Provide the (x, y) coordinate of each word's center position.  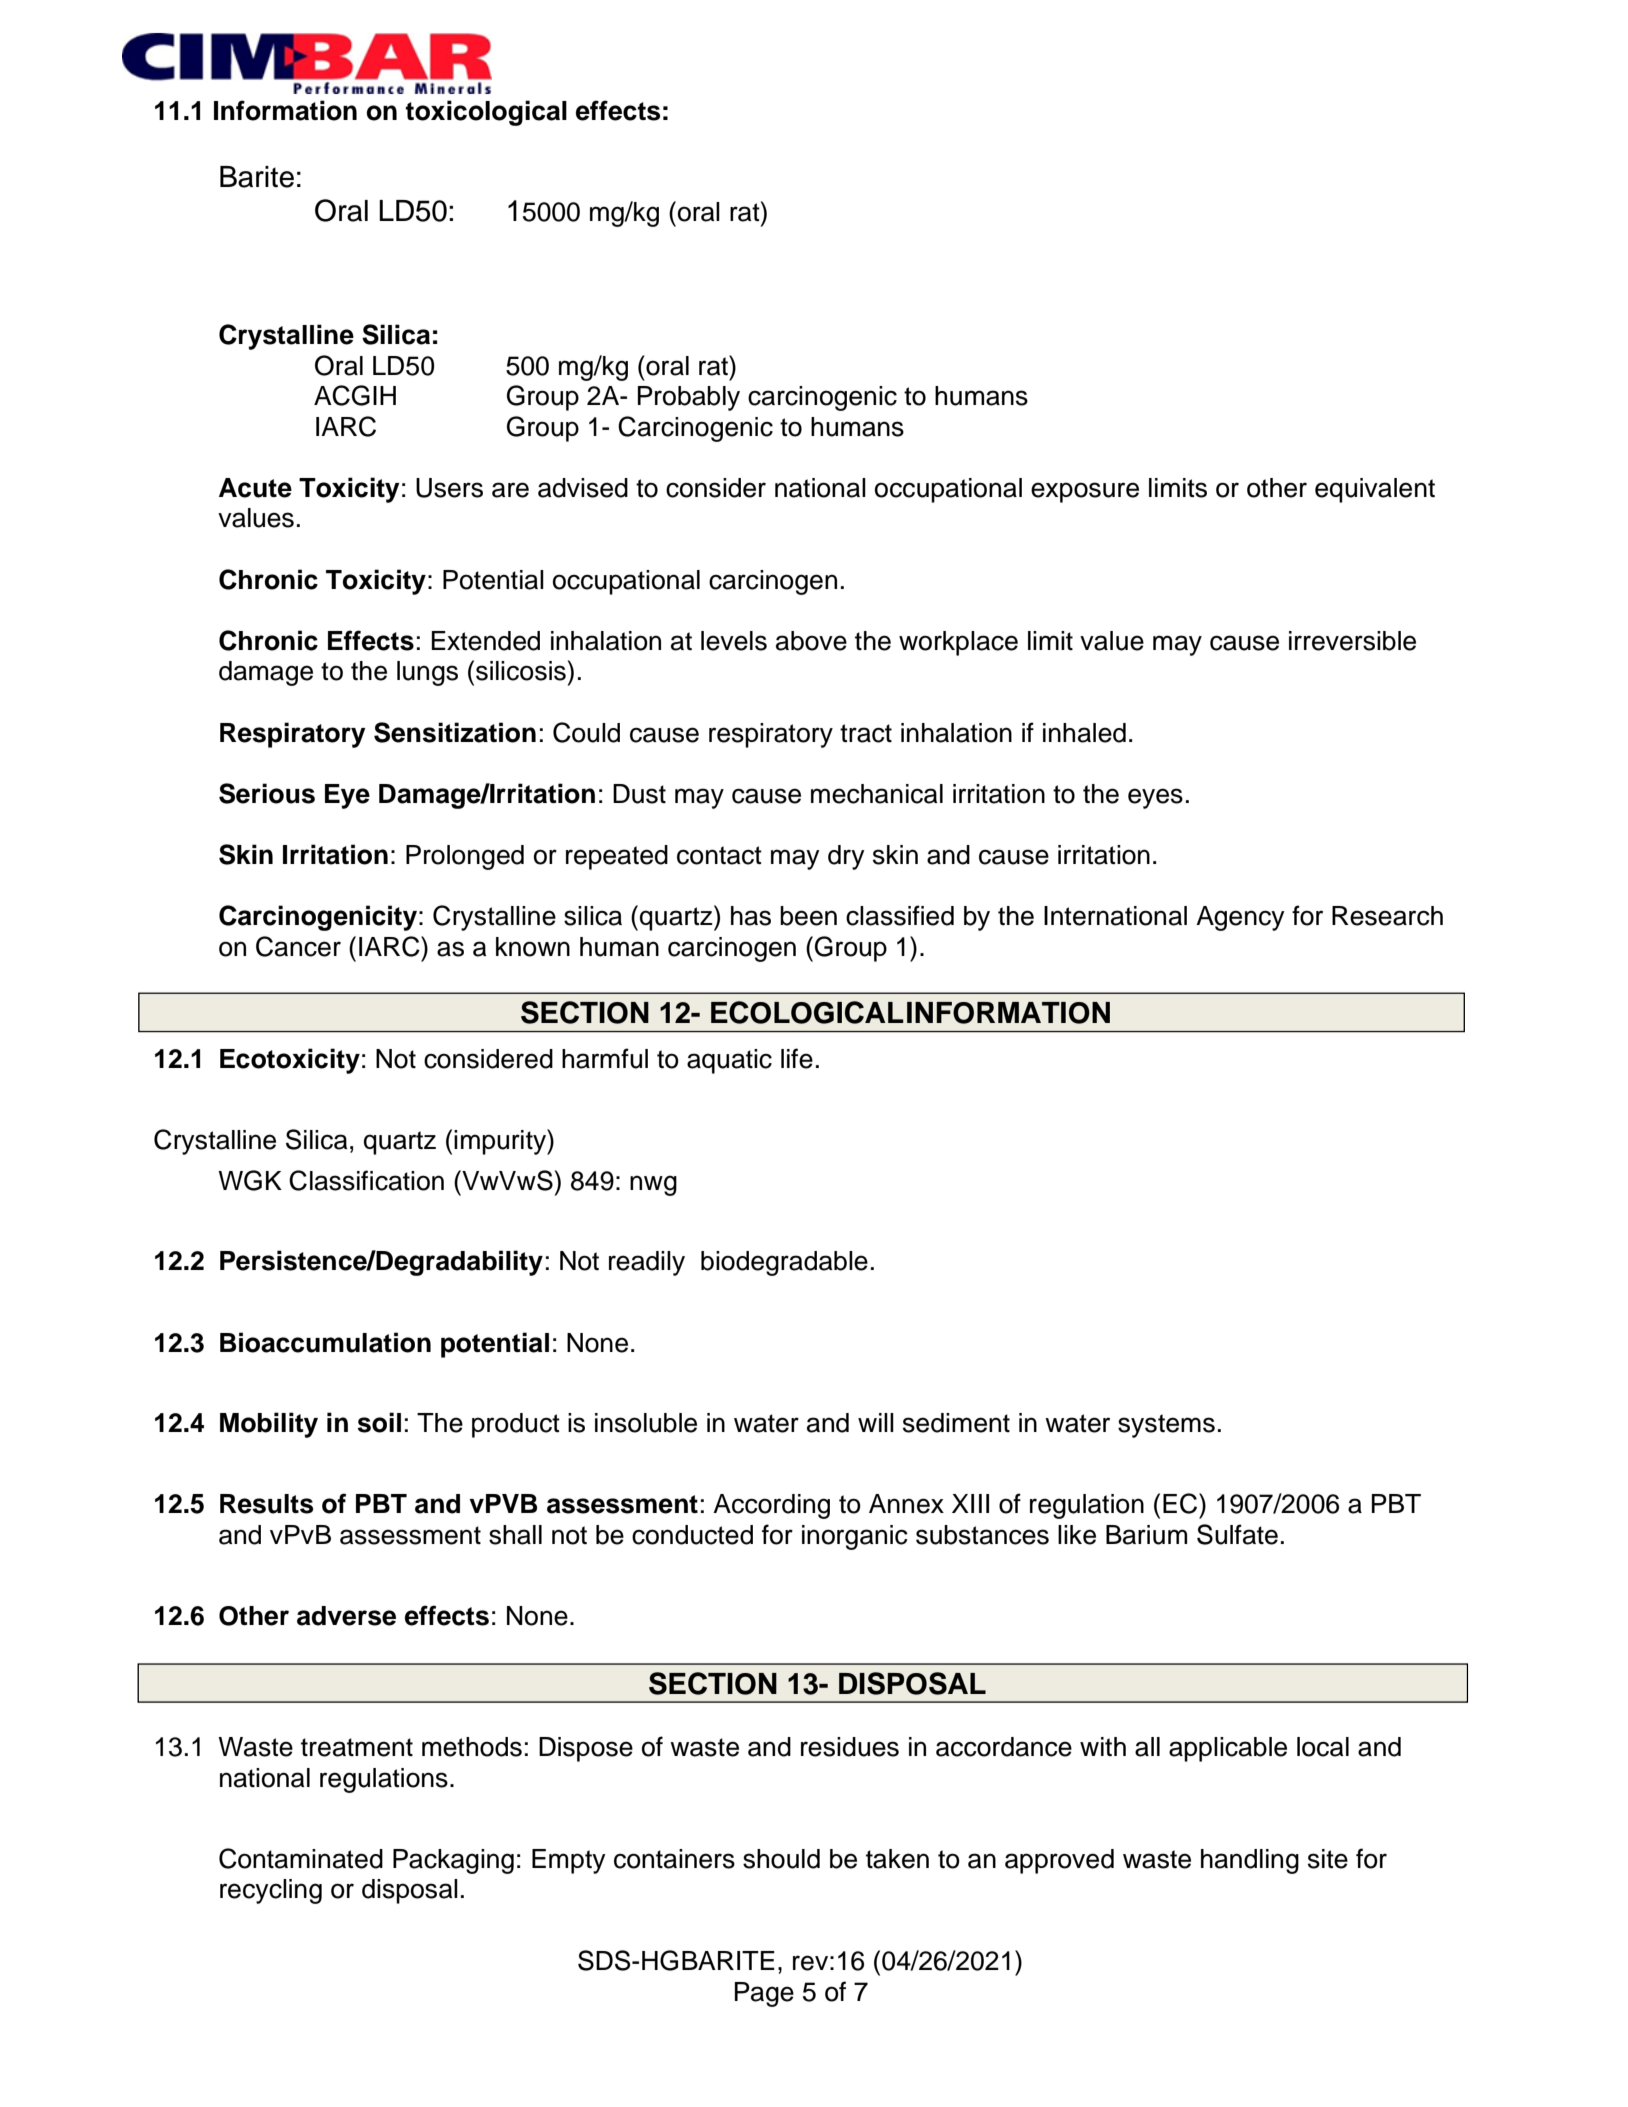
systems (1166, 1426)
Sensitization (455, 732)
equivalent (1375, 490)
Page (764, 1994)
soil (379, 1422)
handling (1250, 1861)
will (876, 1422)
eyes (1155, 798)
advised (583, 488)
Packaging (453, 1861)
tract (866, 733)
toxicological (486, 113)
